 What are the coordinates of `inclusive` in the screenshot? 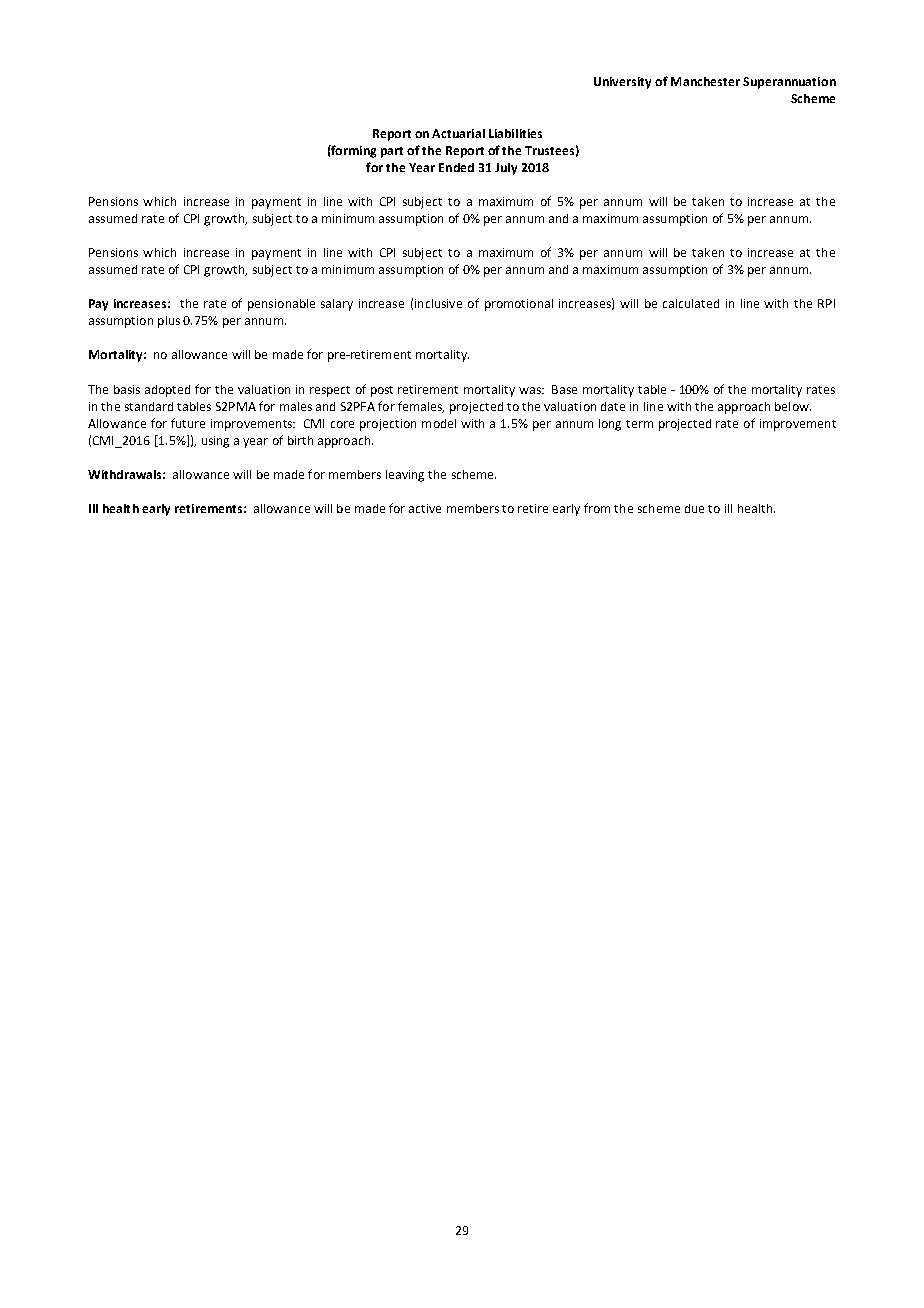 It's located at (438, 303).
